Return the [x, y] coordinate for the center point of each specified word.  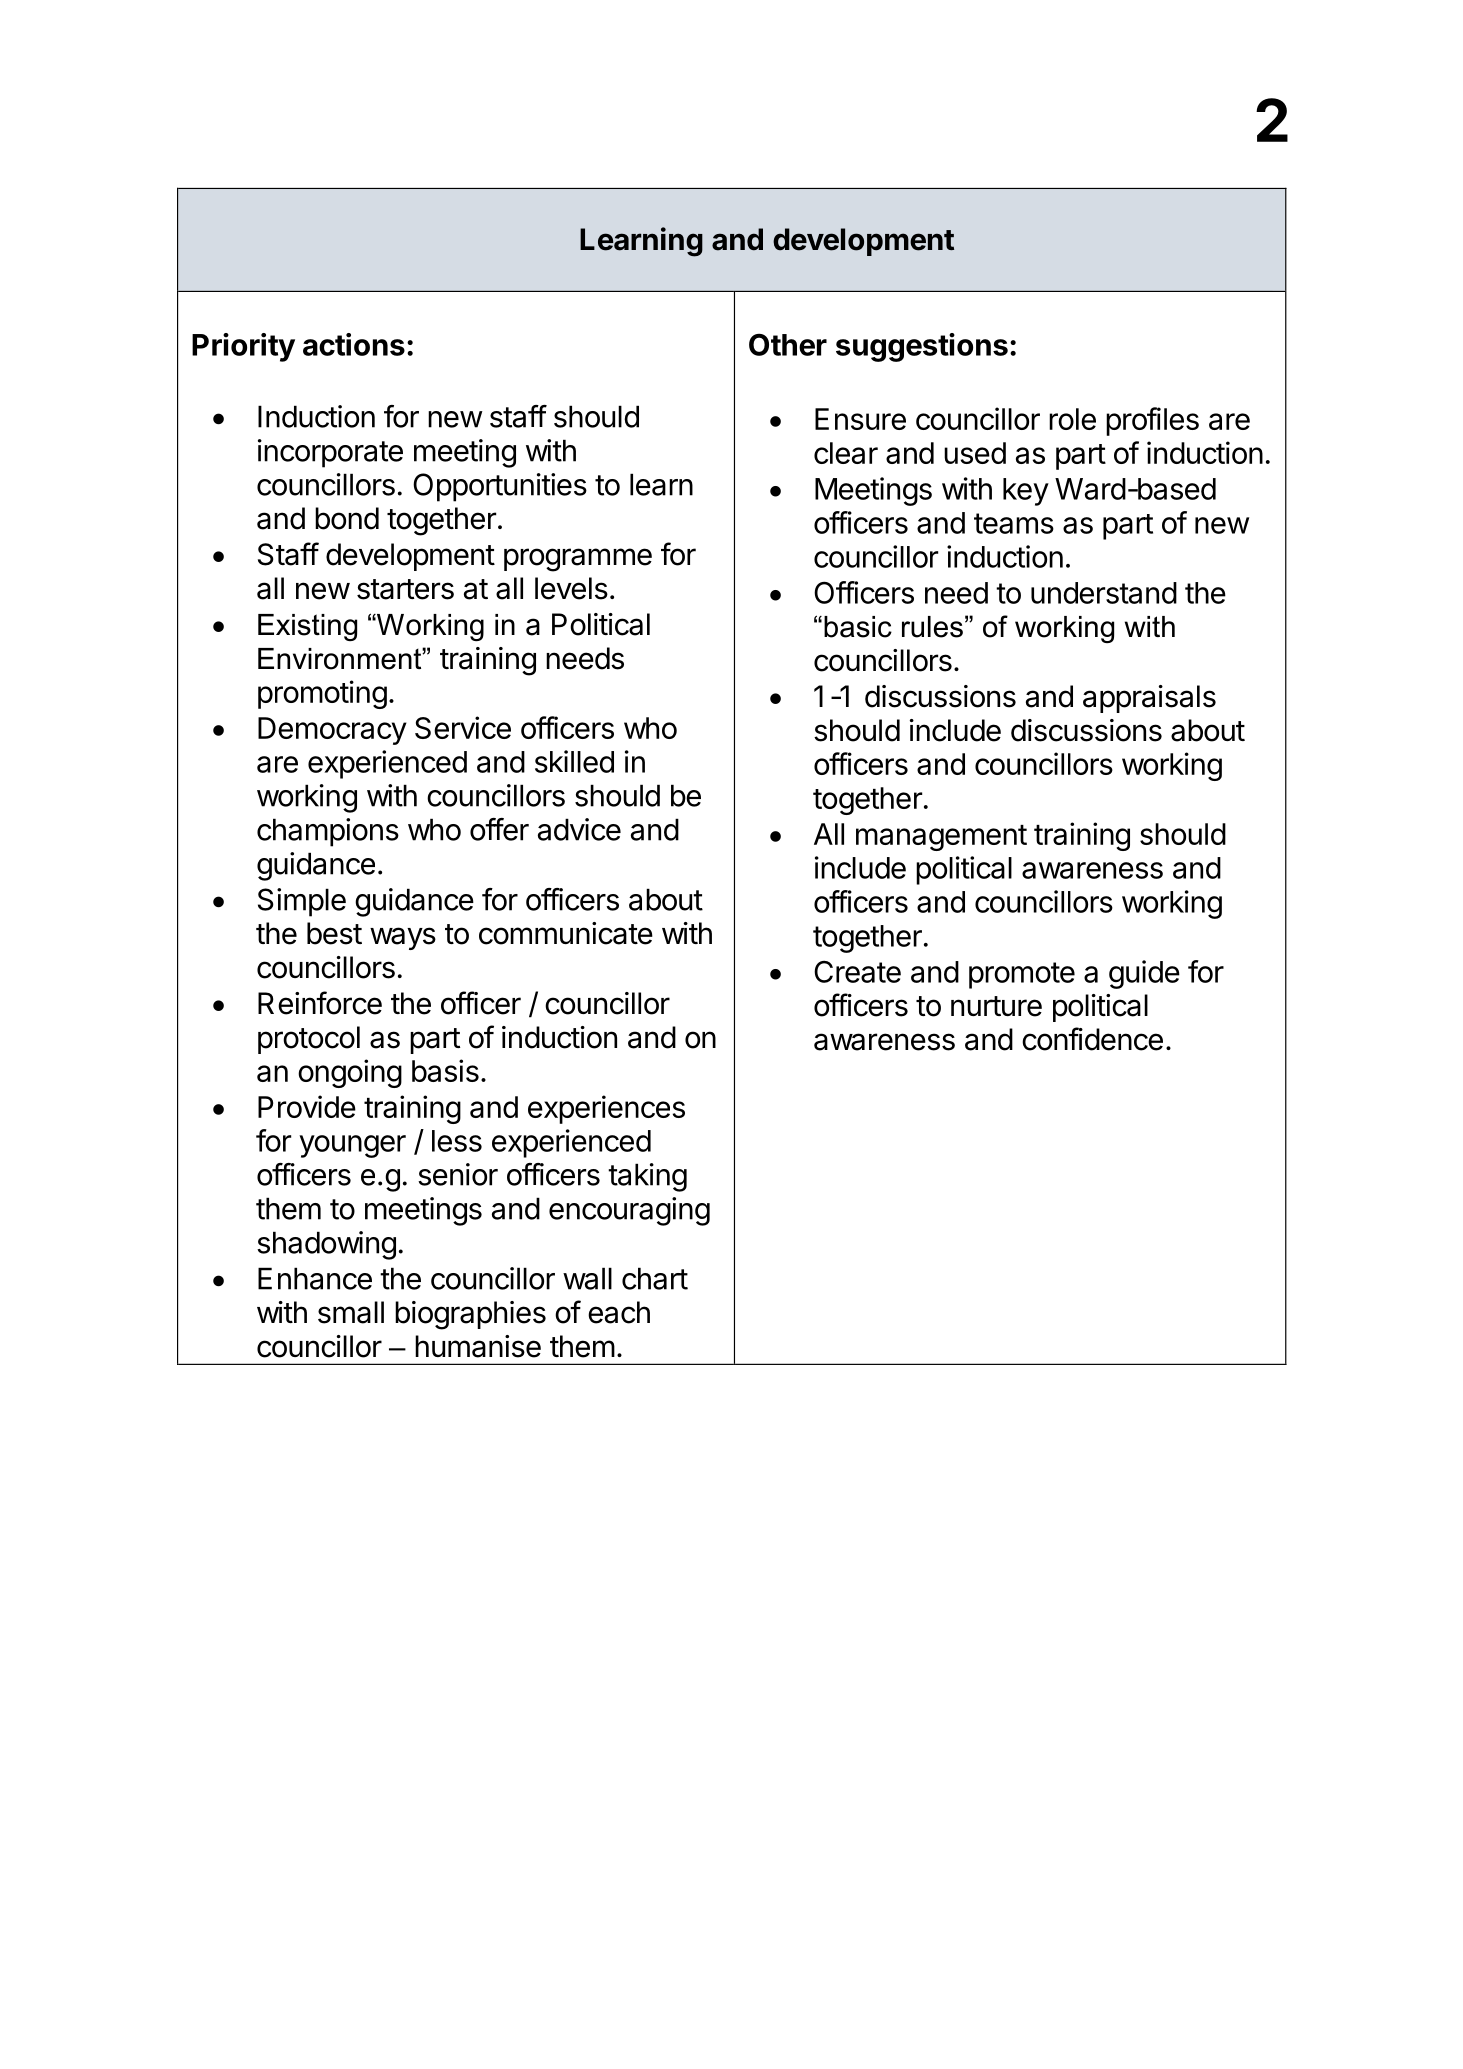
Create [857, 972]
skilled [574, 761]
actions [354, 344]
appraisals [1149, 699]
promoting [322, 694]
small [351, 1312]
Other [788, 344]
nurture [996, 1006]
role [1072, 419]
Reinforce [320, 1003]
